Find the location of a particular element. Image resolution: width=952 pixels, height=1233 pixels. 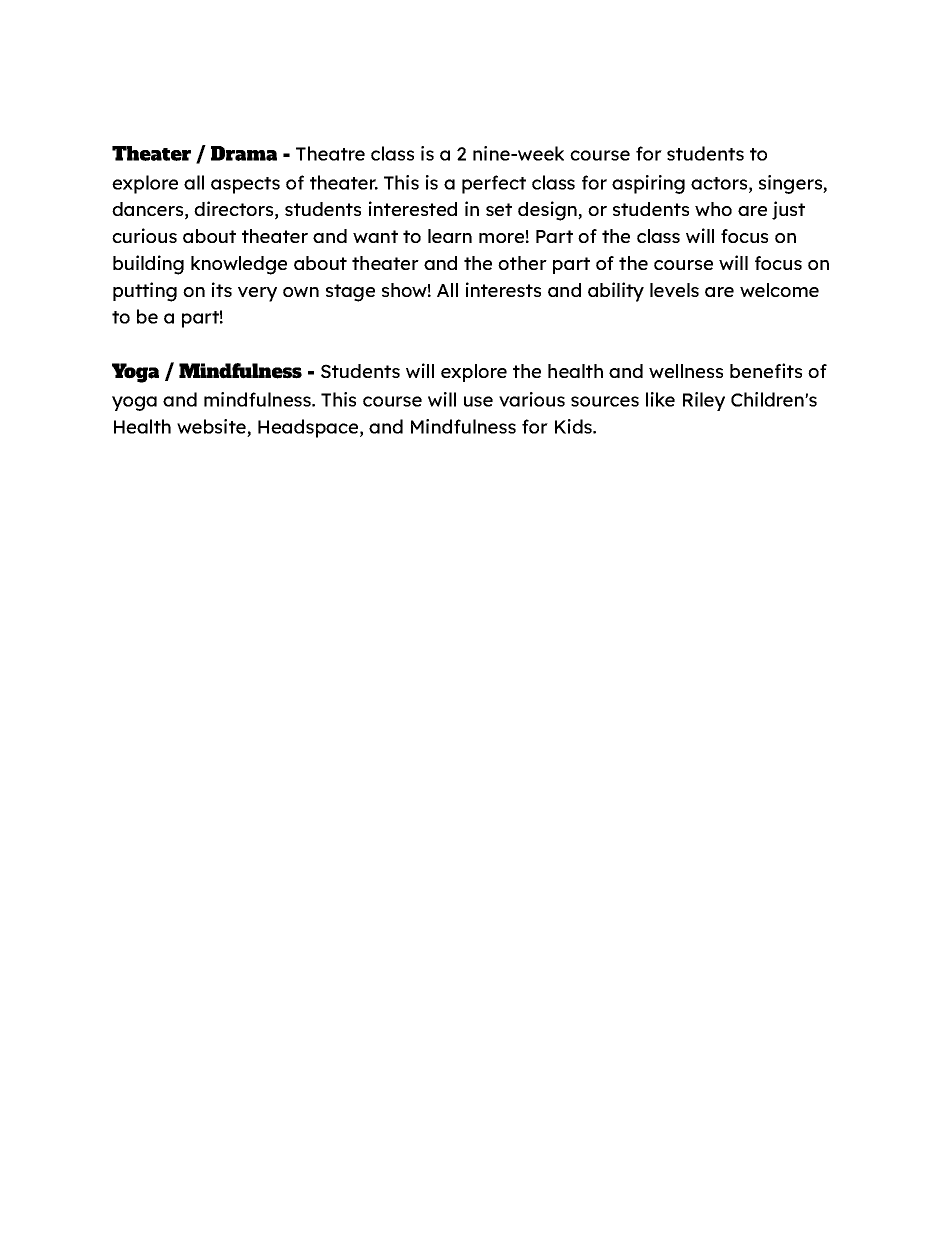

website is located at coordinates (211, 426).
